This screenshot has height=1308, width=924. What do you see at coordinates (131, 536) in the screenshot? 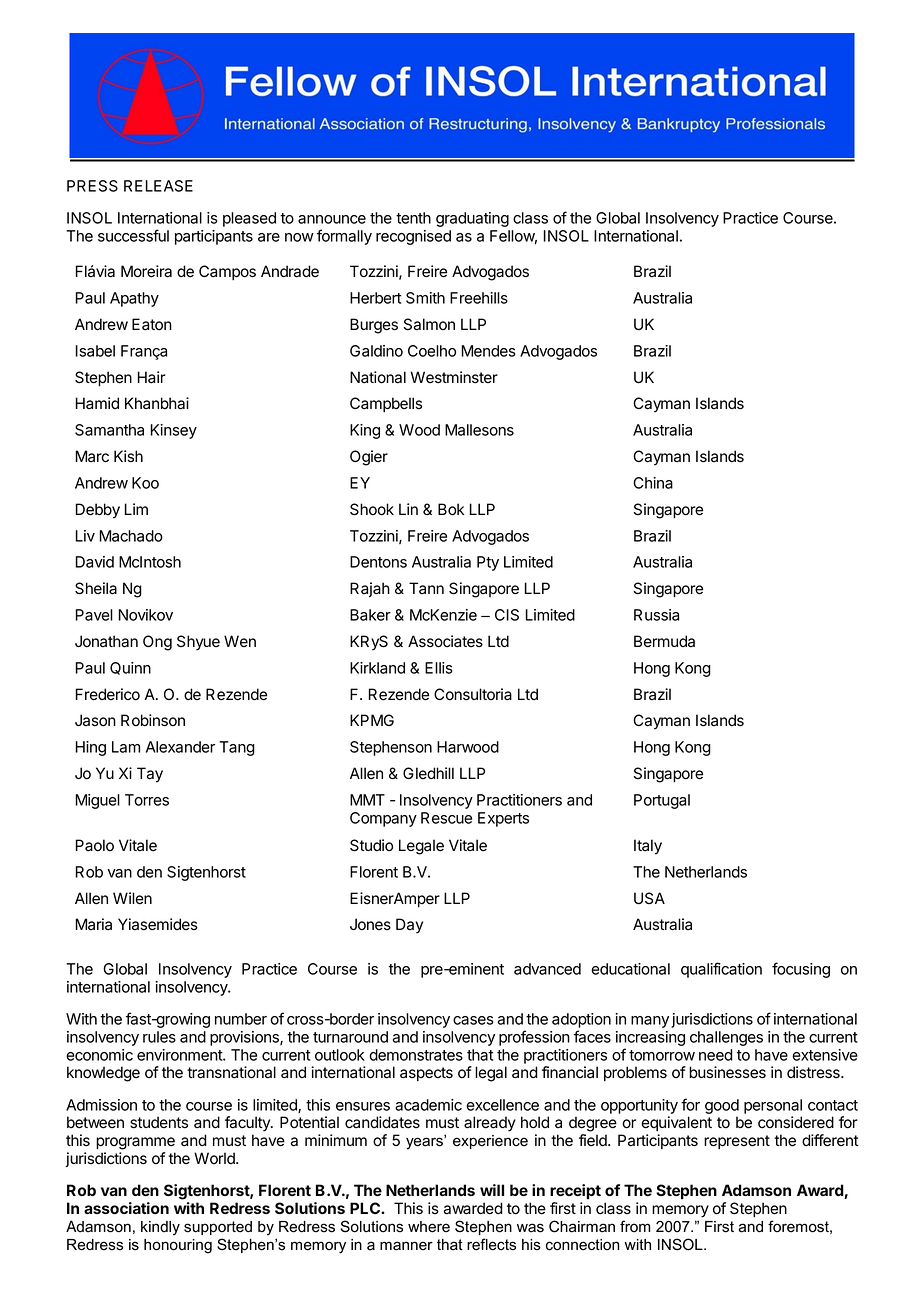
I see `Machado` at bounding box center [131, 536].
